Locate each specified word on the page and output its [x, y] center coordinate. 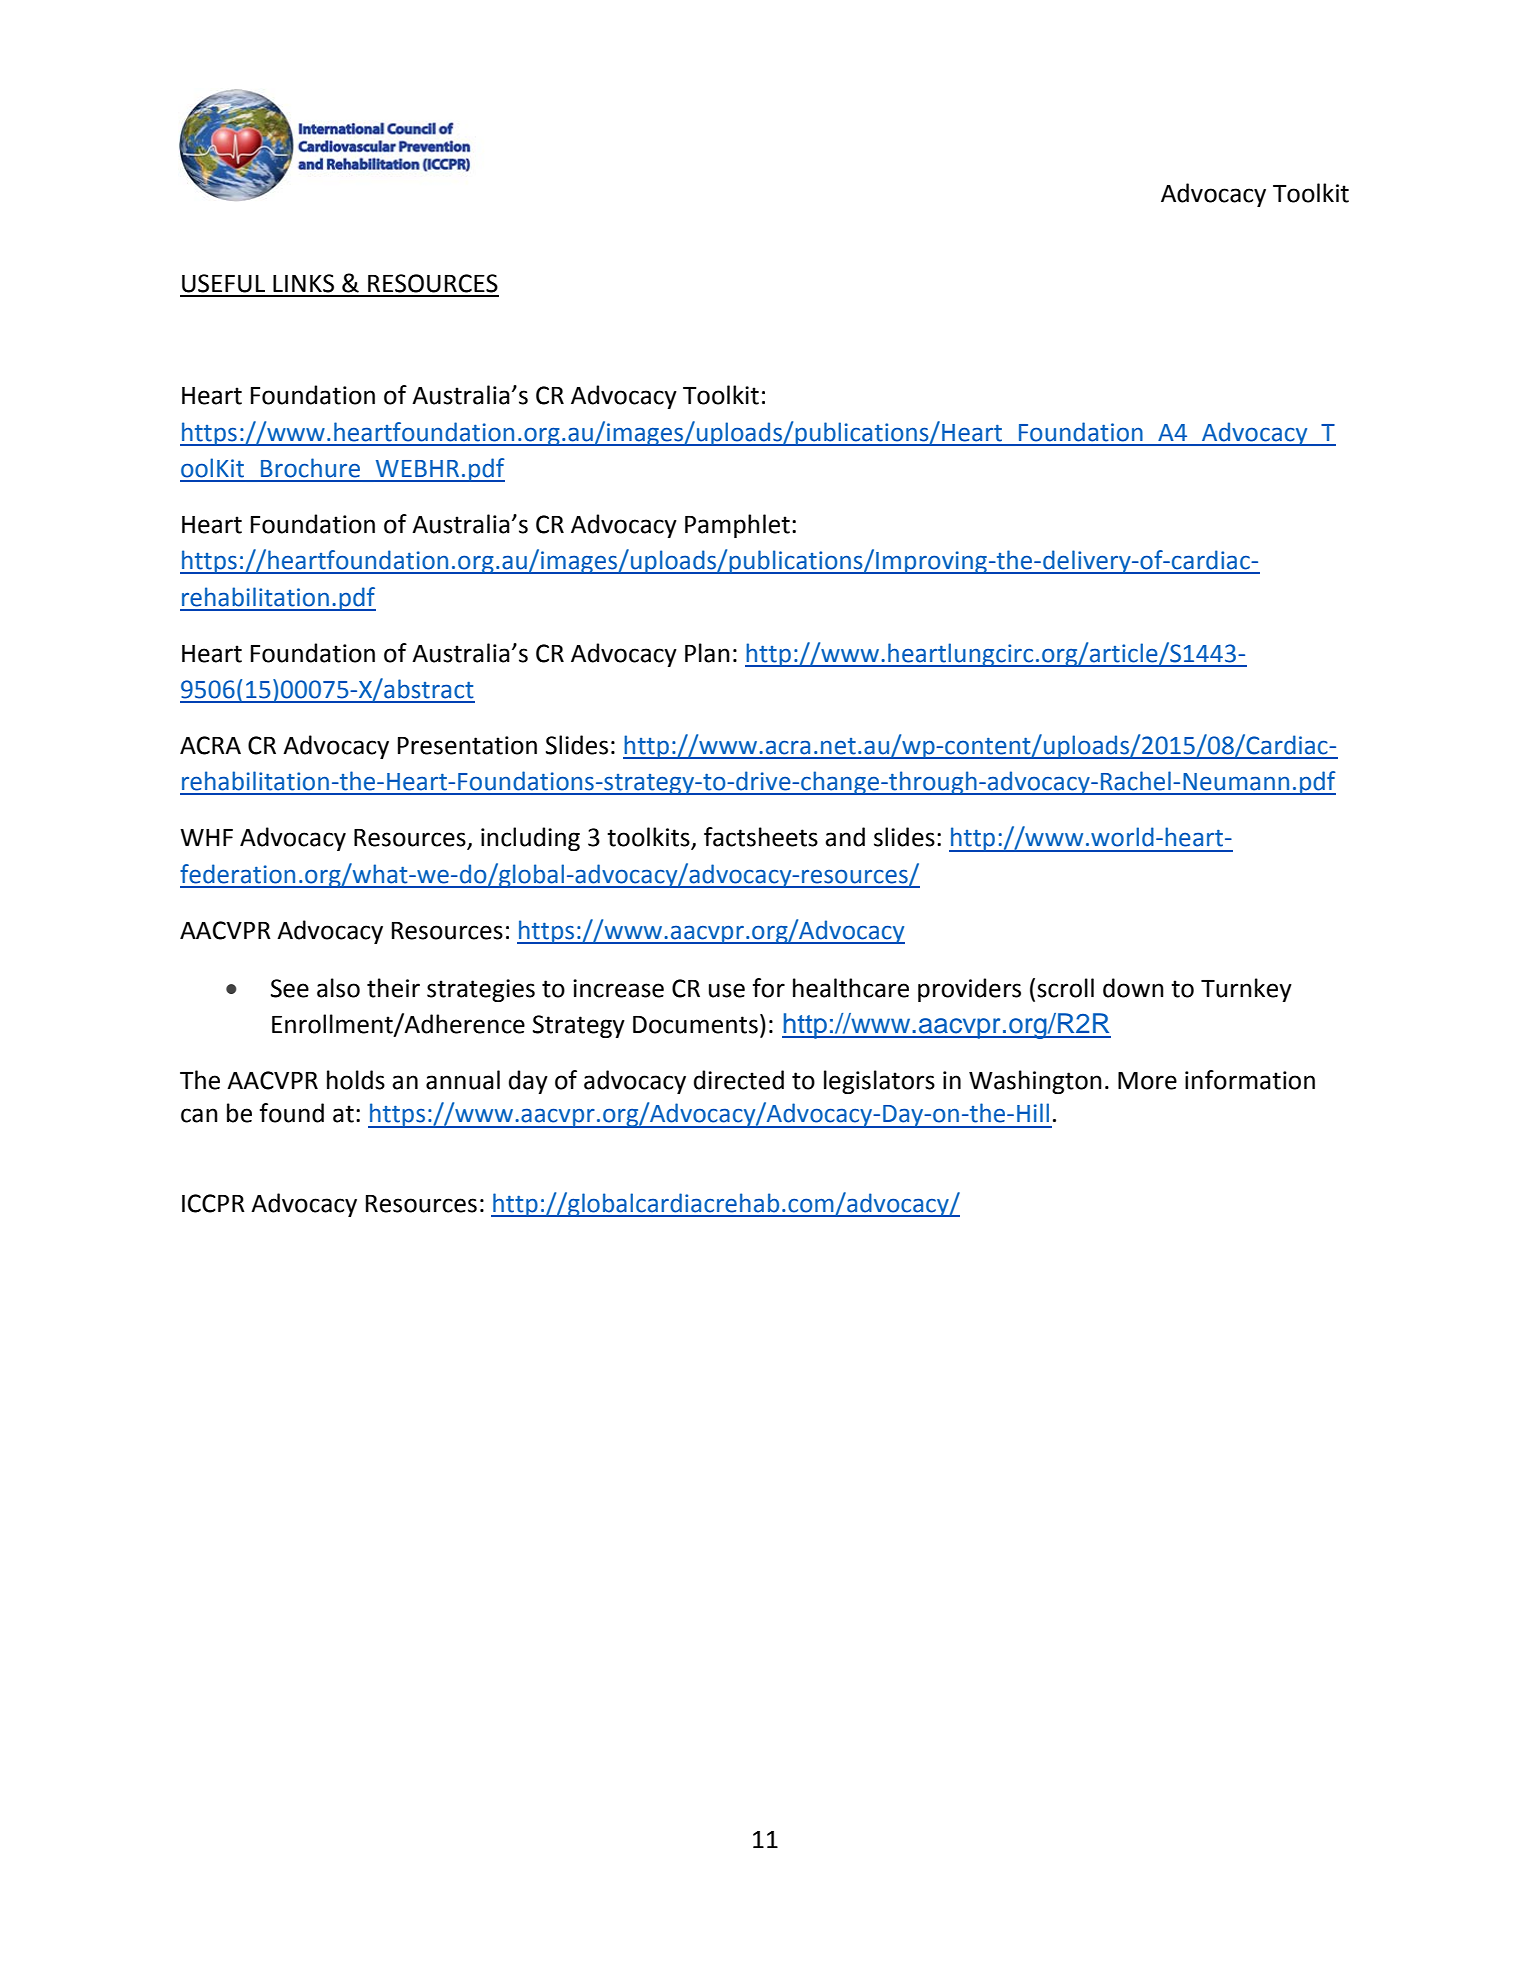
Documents [695, 1025]
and [845, 837]
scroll [1065, 988]
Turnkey [1246, 990]
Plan [707, 653]
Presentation [467, 745]
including [530, 839]
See [290, 988]
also [338, 988]
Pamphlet [737, 526]
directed [739, 1080]
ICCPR [213, 1203]
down [1133, 988]
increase [618, 988]
